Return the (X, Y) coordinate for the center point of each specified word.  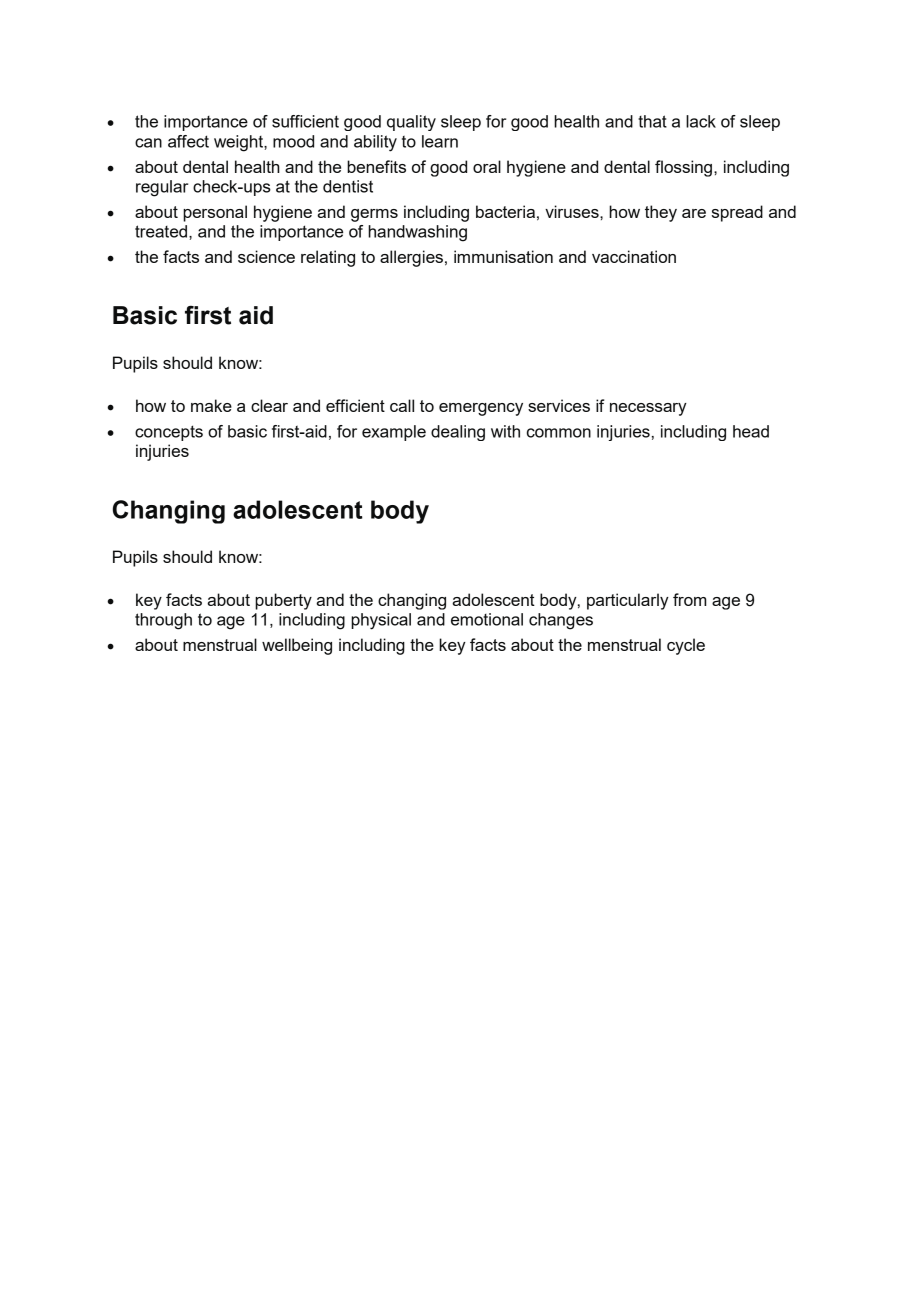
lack (701, 121)
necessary (648, 409)
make (211, 405)
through (163, 621)
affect (188, 141)
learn (440, 141)
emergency (481, 409)
